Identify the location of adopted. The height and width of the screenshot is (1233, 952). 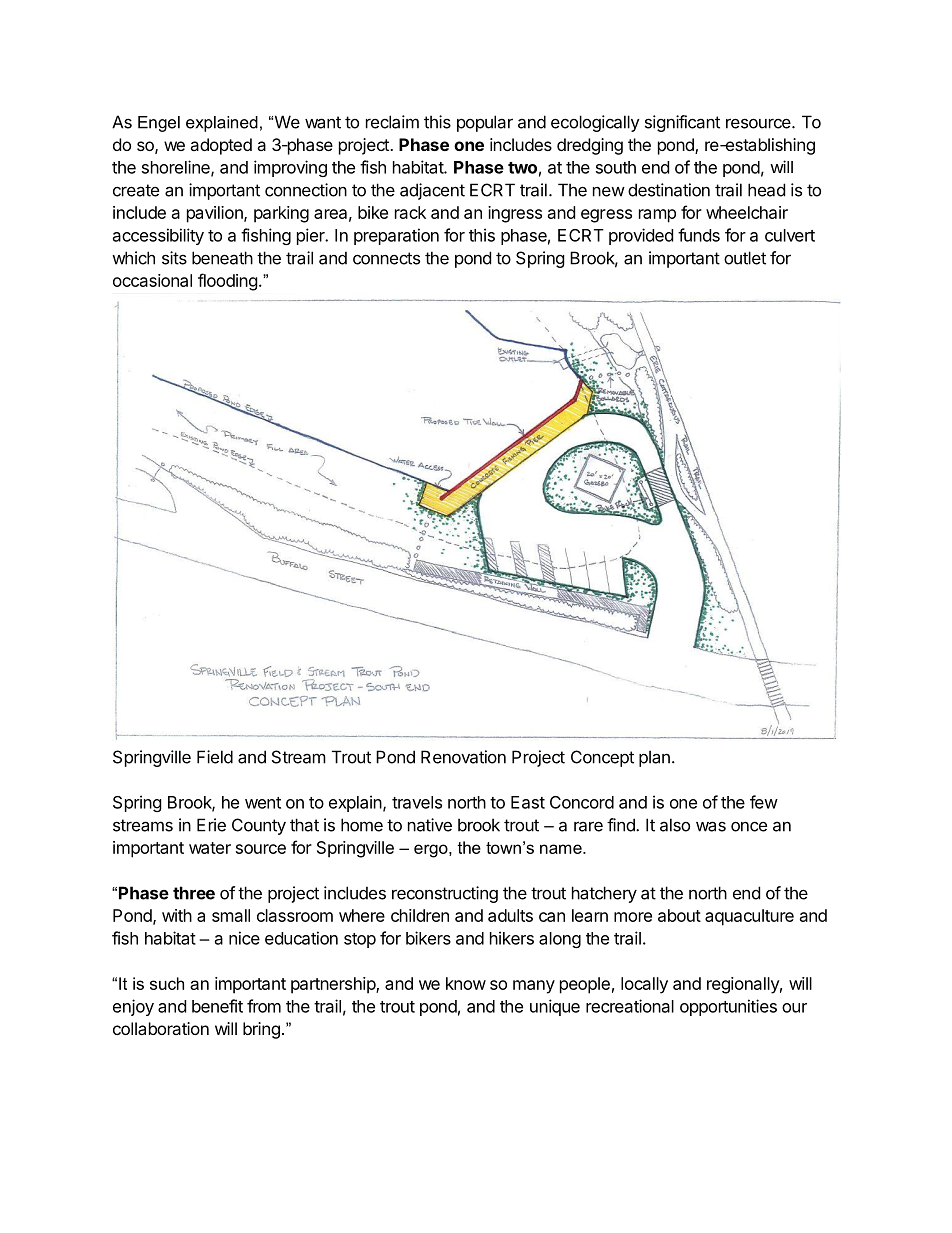
(221, 146).
